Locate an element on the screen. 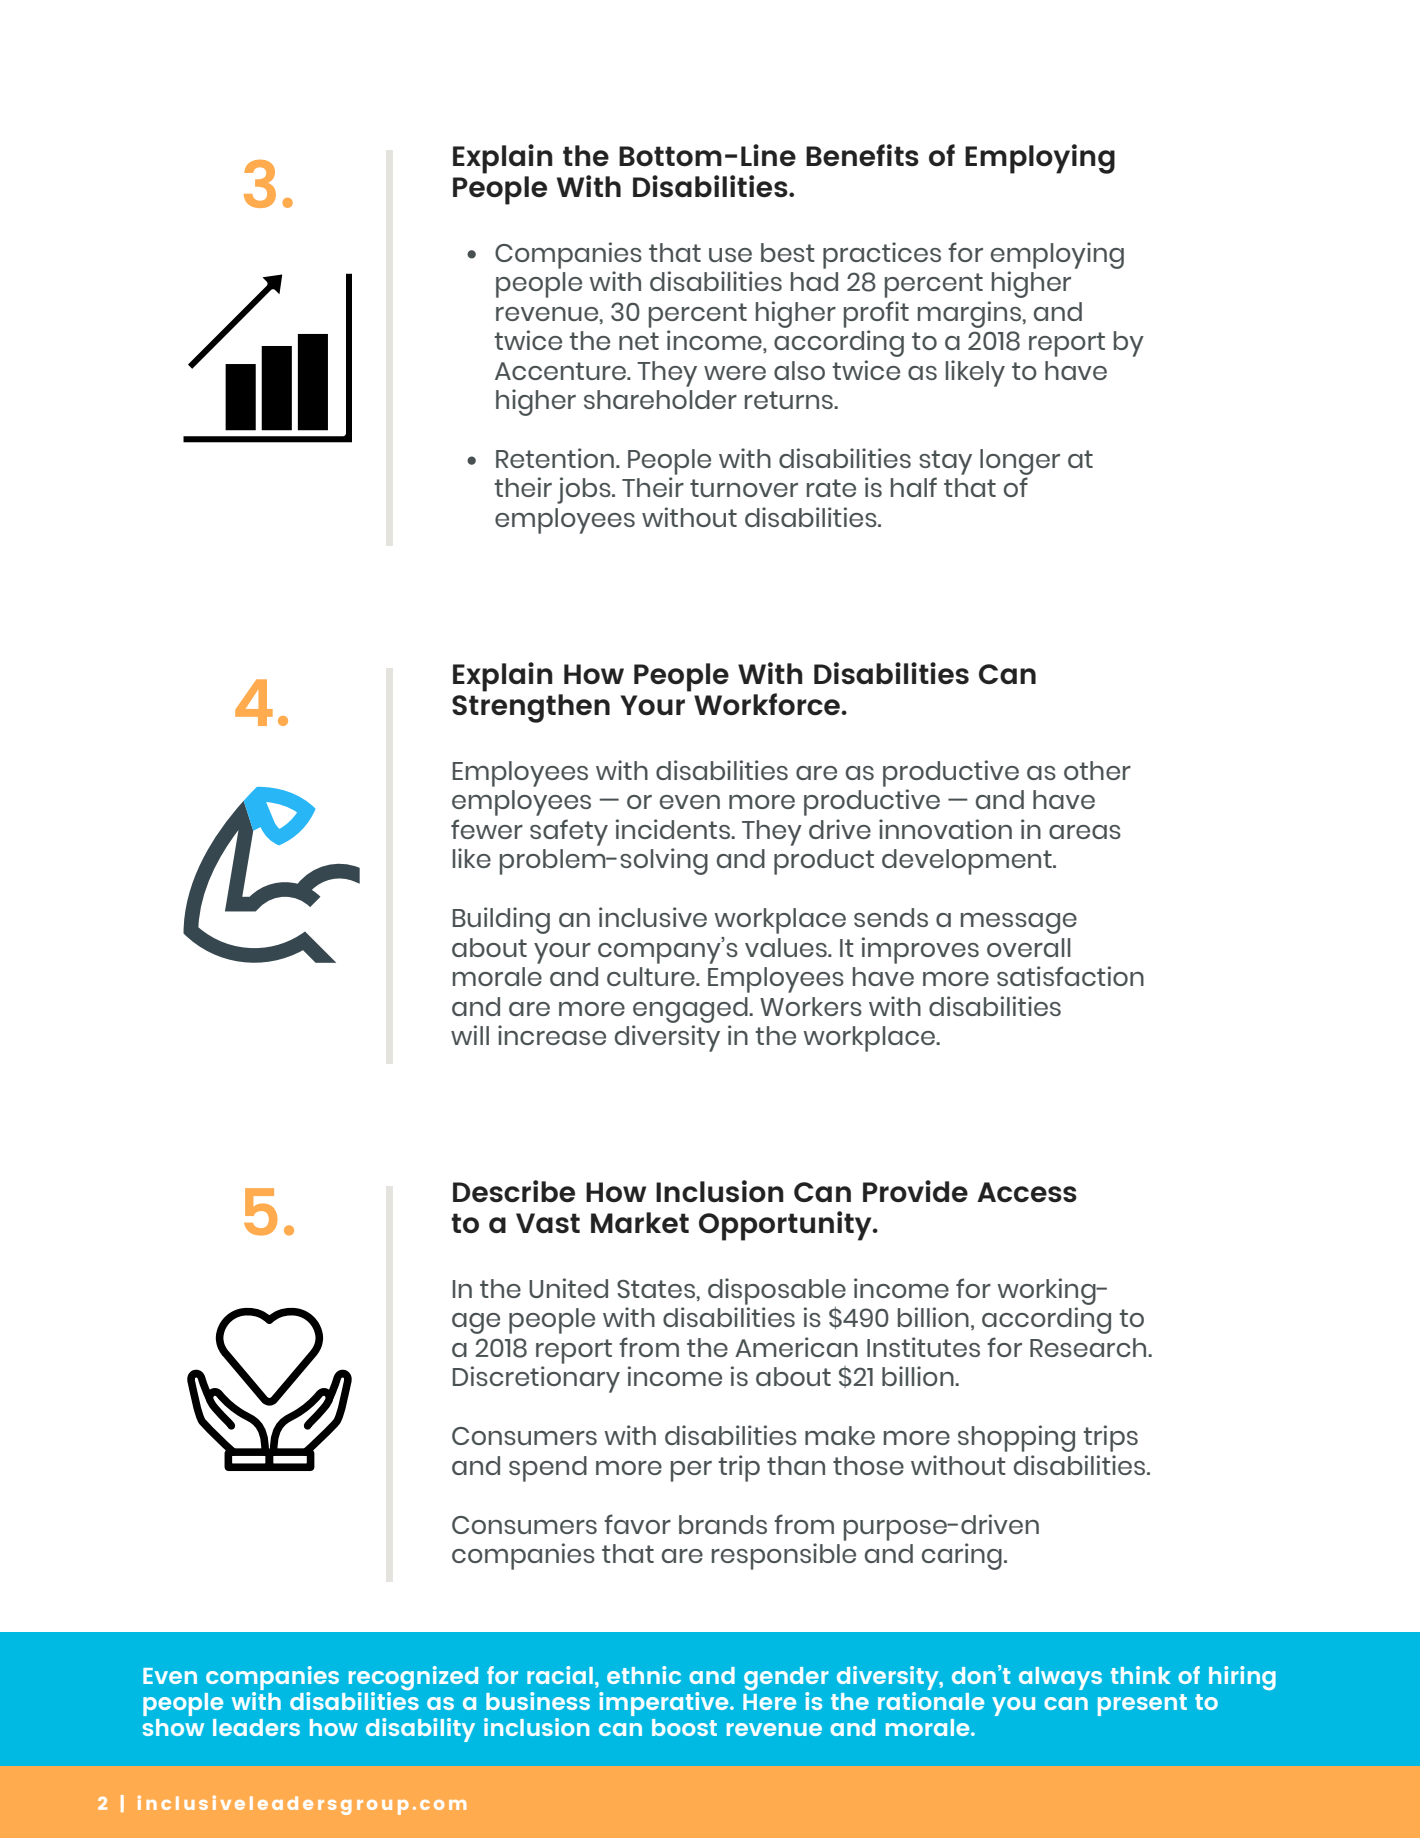 Image resolution: width=1420 pixels, height=1838 pixels. margins is located at coordinates (969, 314).
